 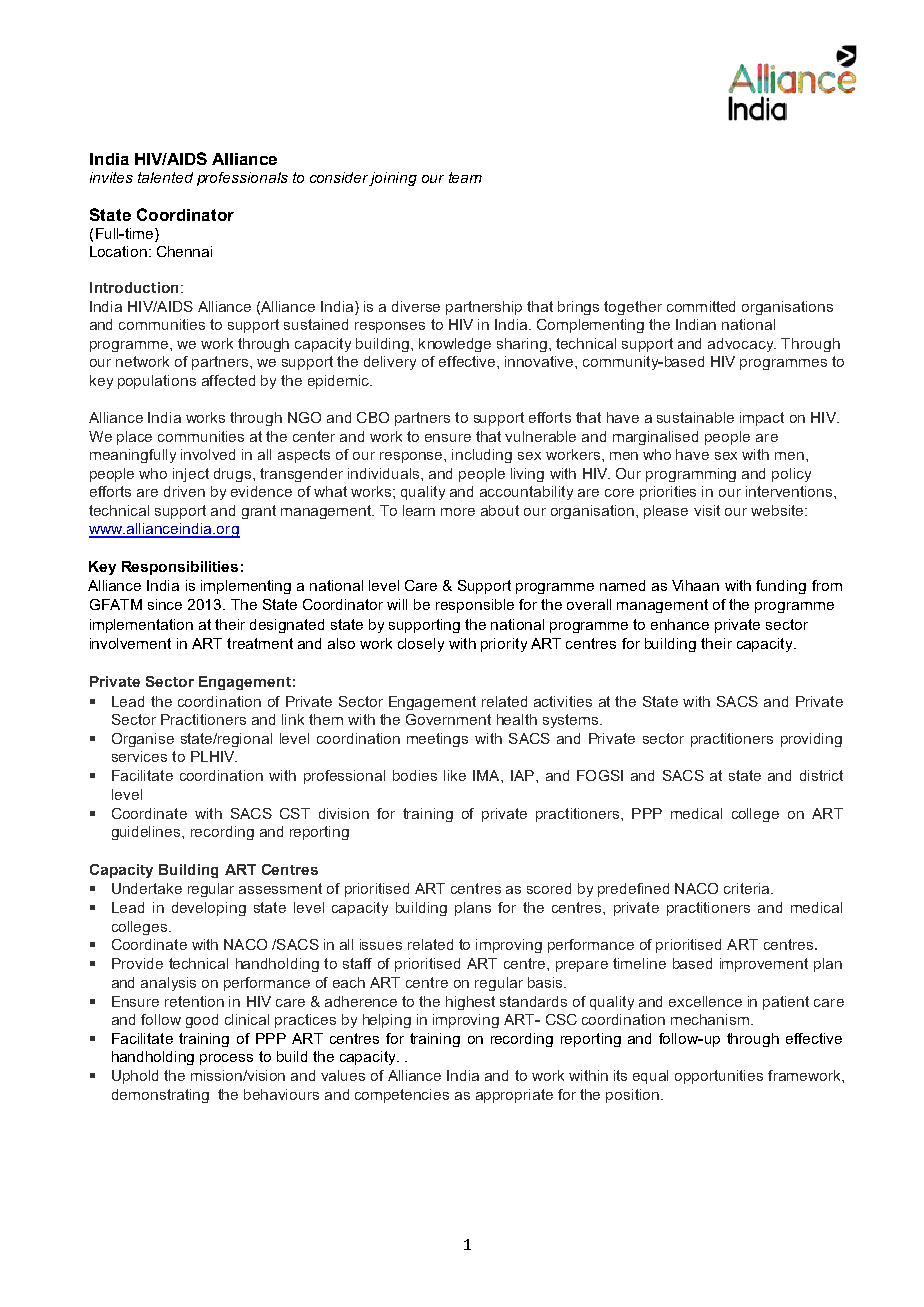 What do you see at coordinates (680, 624) in the page?
I see `enhance` at bounding box center [680, 624].
